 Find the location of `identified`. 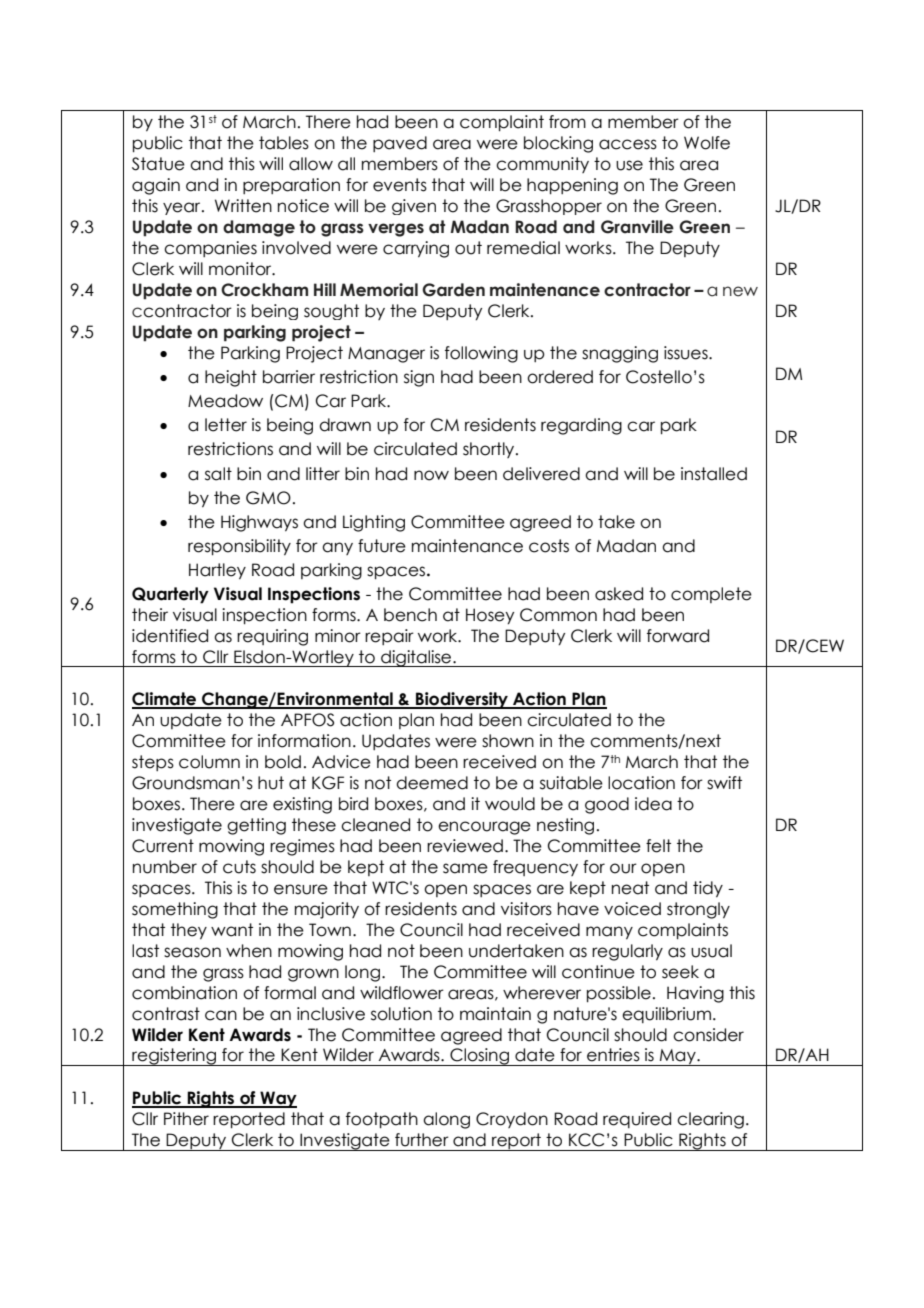

identified is located at coordinates (170, 636).
